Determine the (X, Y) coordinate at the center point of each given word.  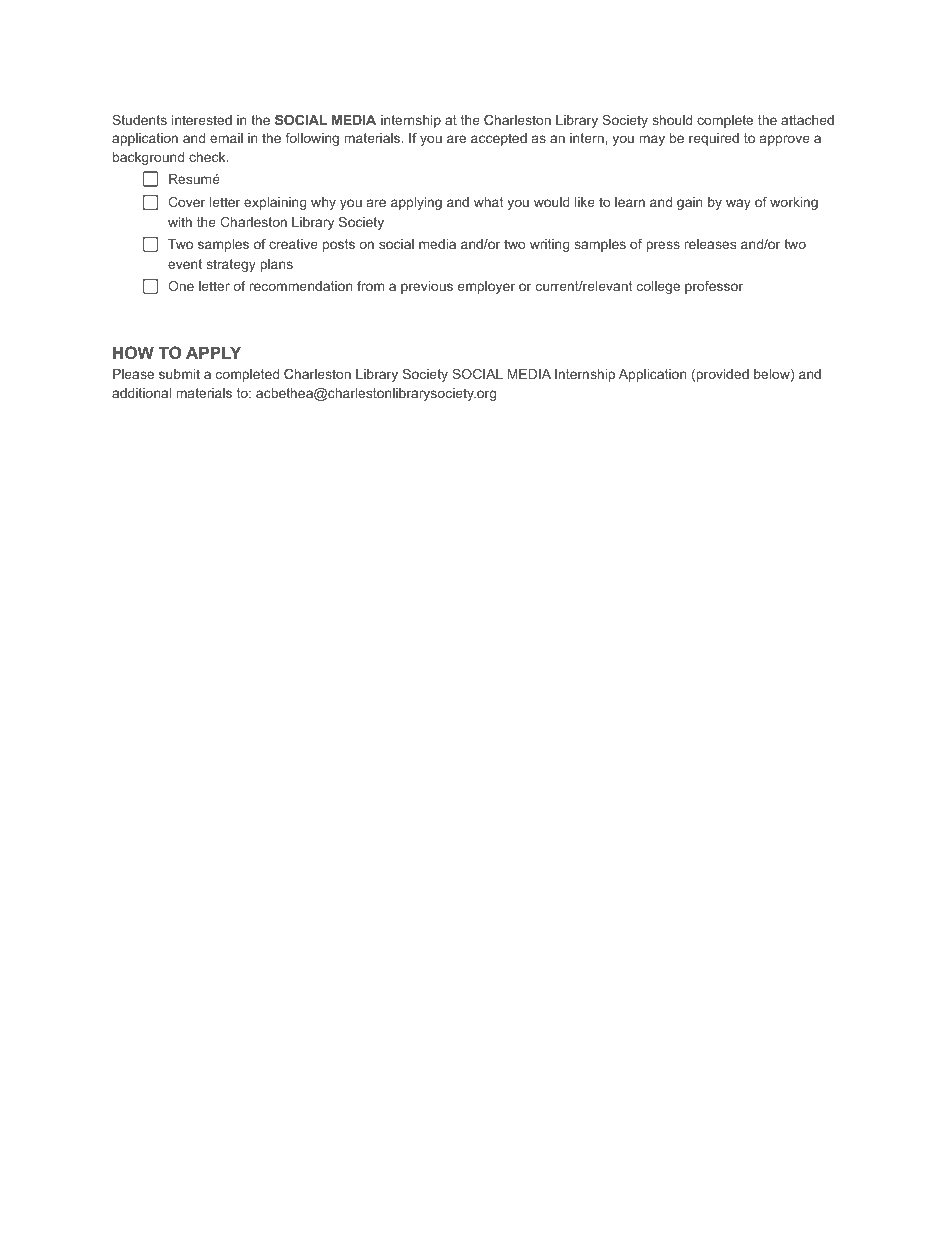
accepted (499, 139)
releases (710, 244)
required (714, 139)
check (208, 157)
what (488, 202)
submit (179, 374)
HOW (133, 352)
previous (427, 287)
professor (714, 287)
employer (486, 287)
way (738, 204)
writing (550, 245)
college (658, 287)
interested (202, 120)
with (180, 222)
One (181, 286)
